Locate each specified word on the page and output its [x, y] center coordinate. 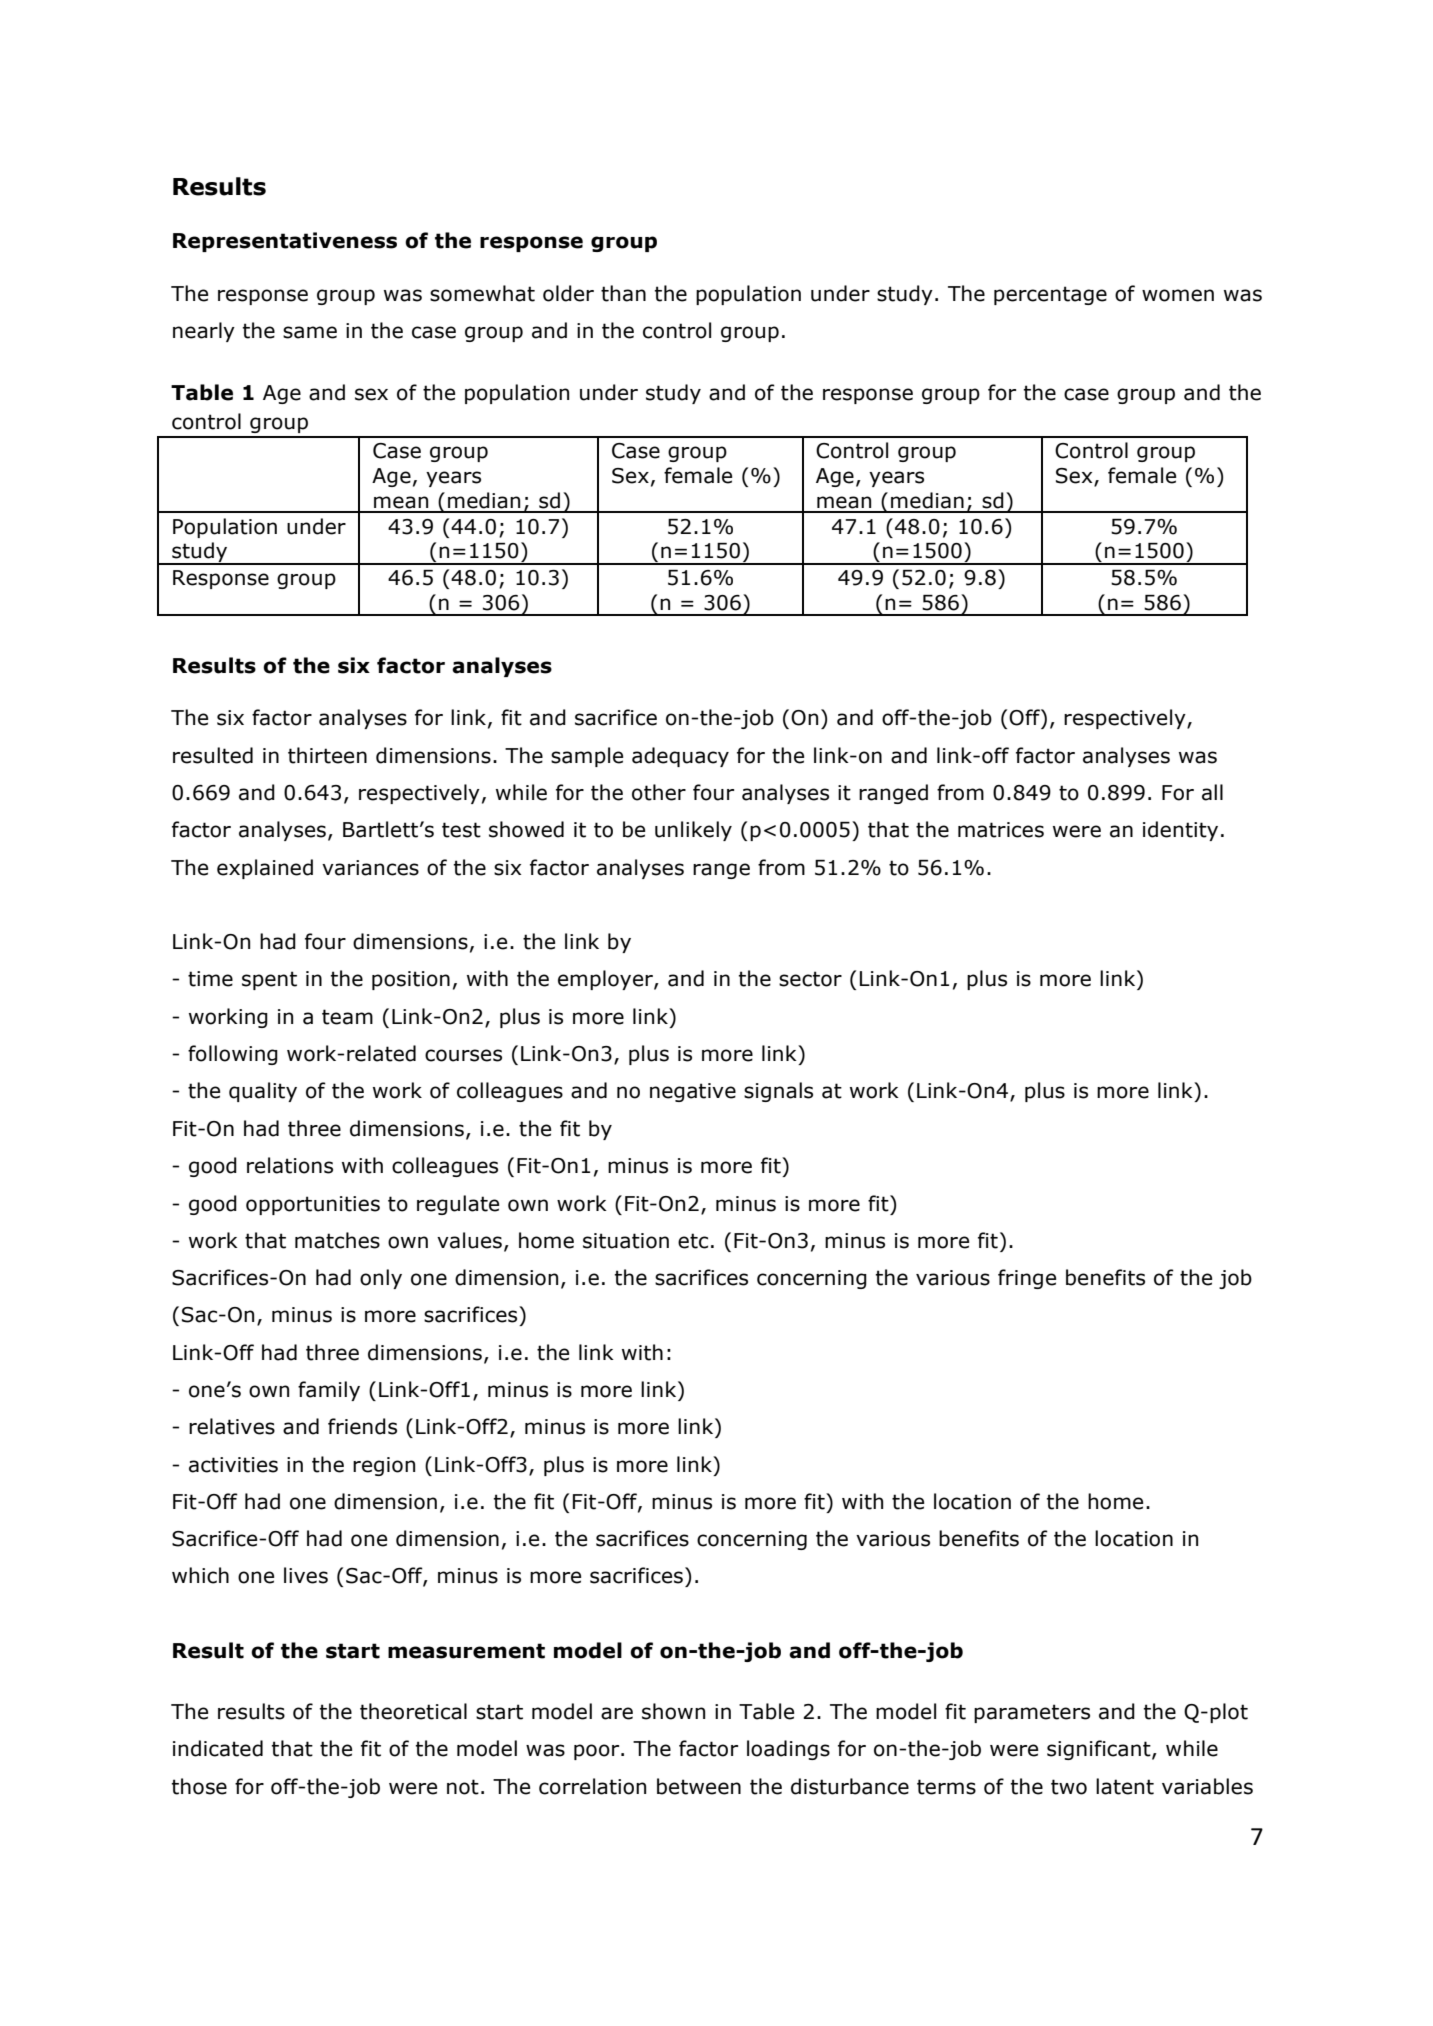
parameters [1032, 1713]
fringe [1027, 1279]
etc [693, 1241]
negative [693, 1092]
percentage [1050, 295]
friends [362, 1426]
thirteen [327, 755]
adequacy [680, 757]
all [1212, 792]
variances [370, 868]
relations [290, 1165]
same [310, 332]
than [623, 293]
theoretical [413, 1711]
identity [1180, 831]
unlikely [693, 831]
